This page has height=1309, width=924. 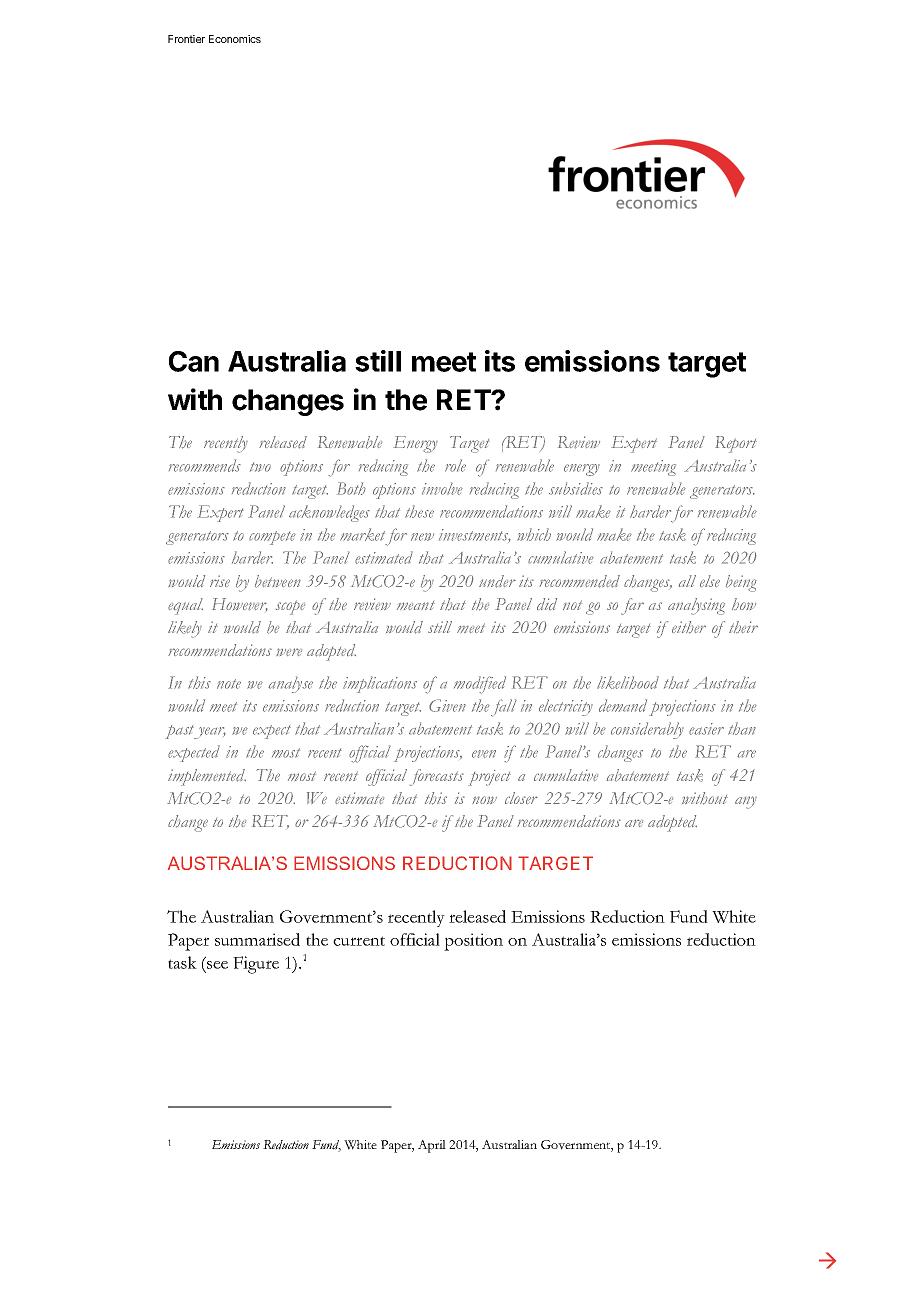 I want to click on position, so click(x=473, y=942).
